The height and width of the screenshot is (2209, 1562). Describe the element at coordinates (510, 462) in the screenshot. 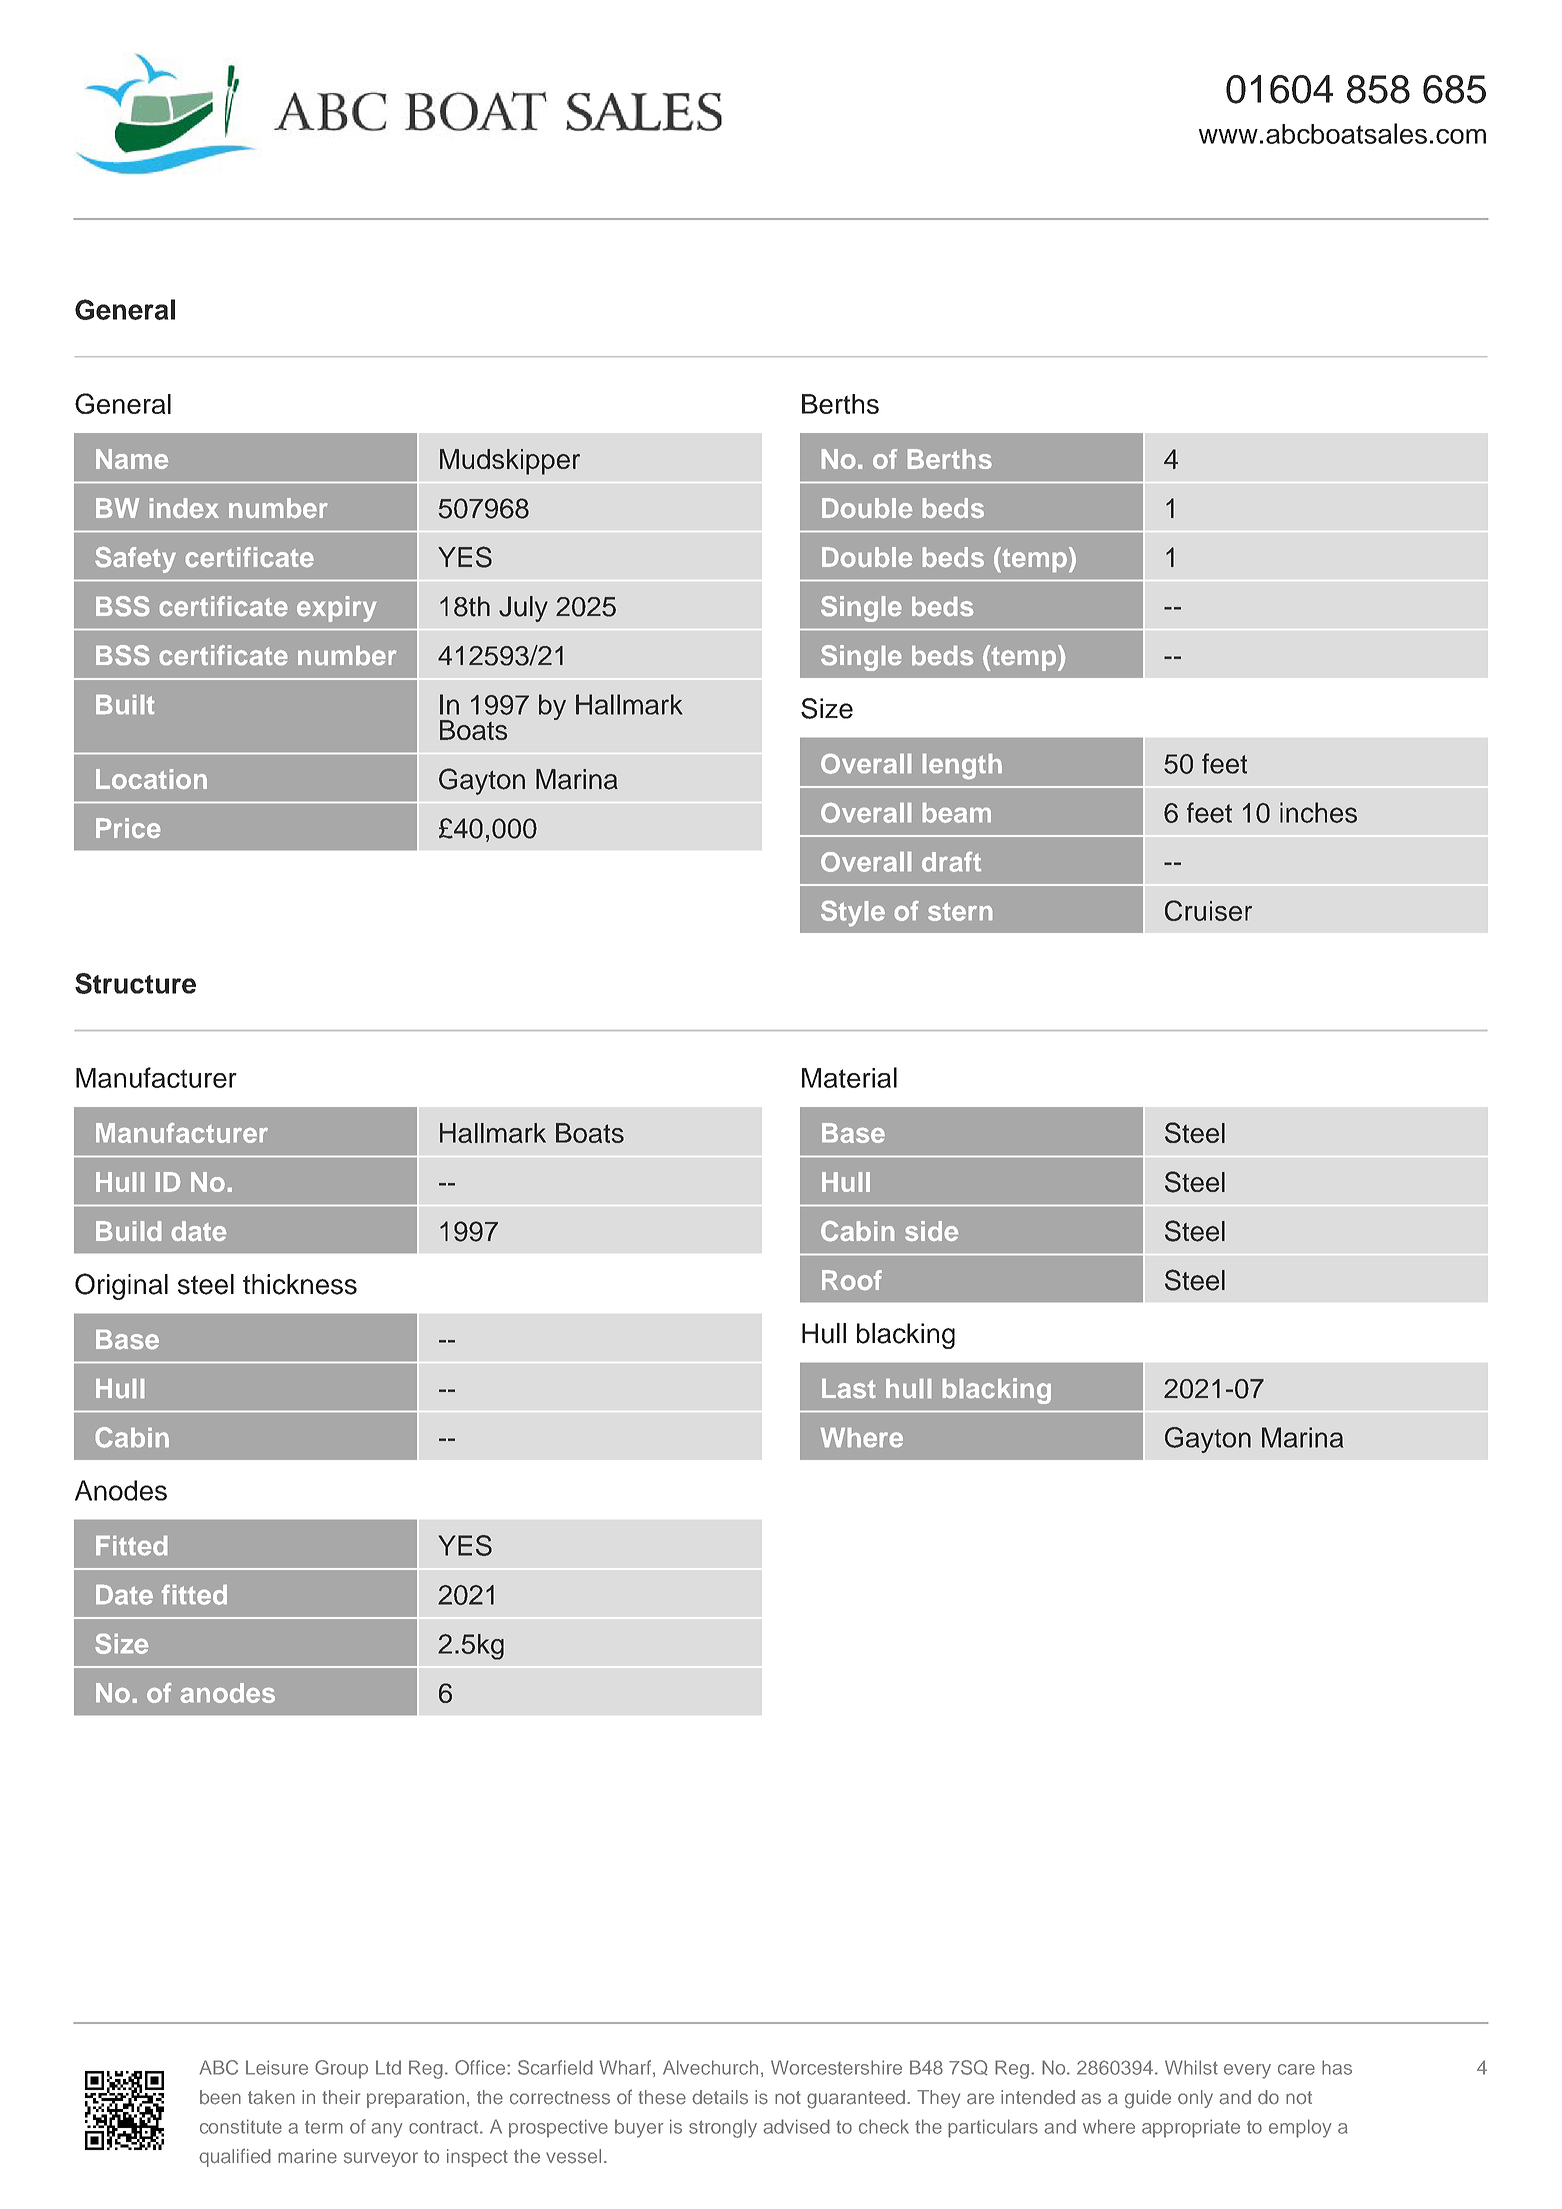

I see `Mudskipper` at that location.
